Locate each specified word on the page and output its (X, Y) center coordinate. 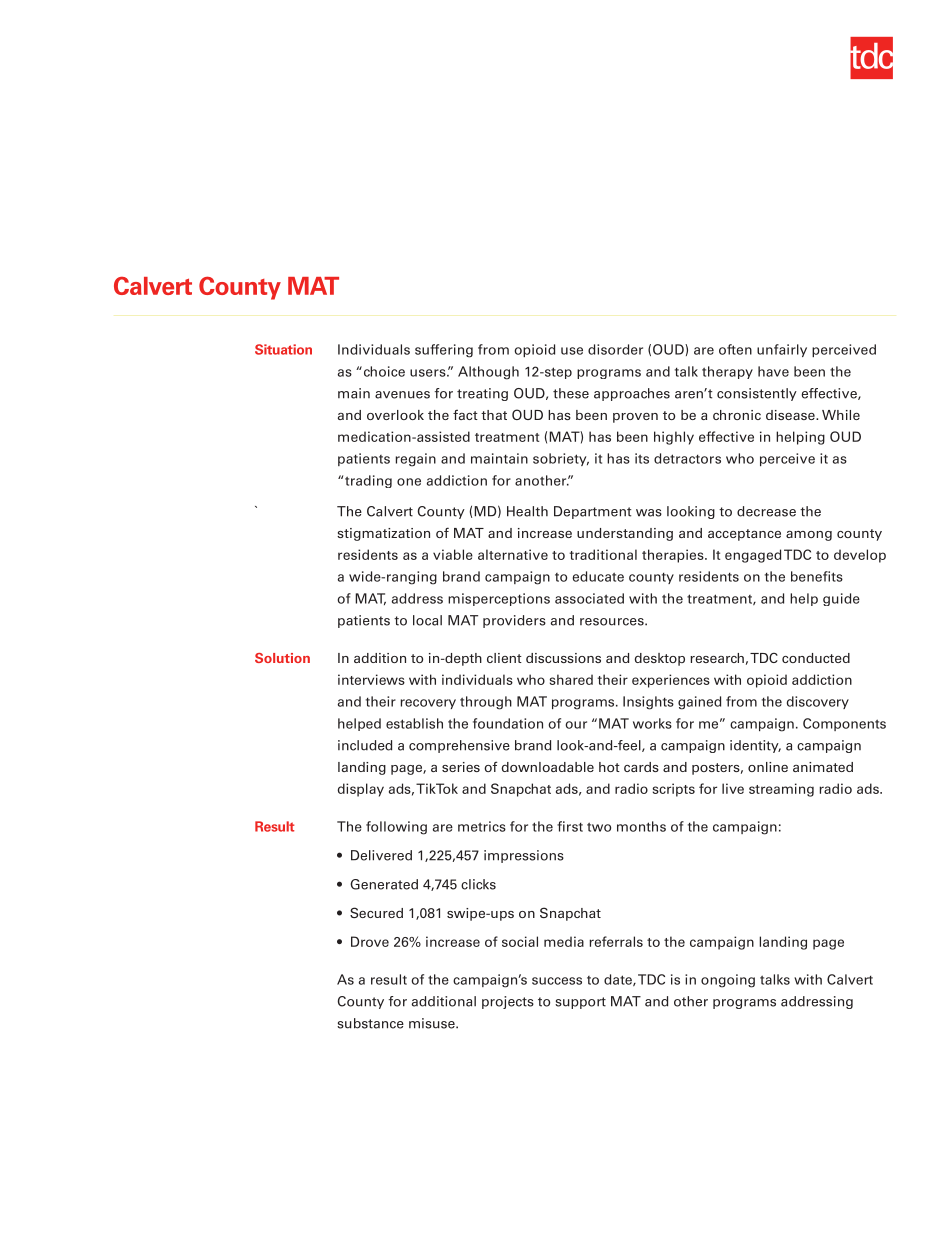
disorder (615, 349)
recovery (428, 704)
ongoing (728, 981)
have (773, 371)
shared (571, 679)
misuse (433, 1023)
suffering (444, 351)
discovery (818, 702)
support (580, 1003)
